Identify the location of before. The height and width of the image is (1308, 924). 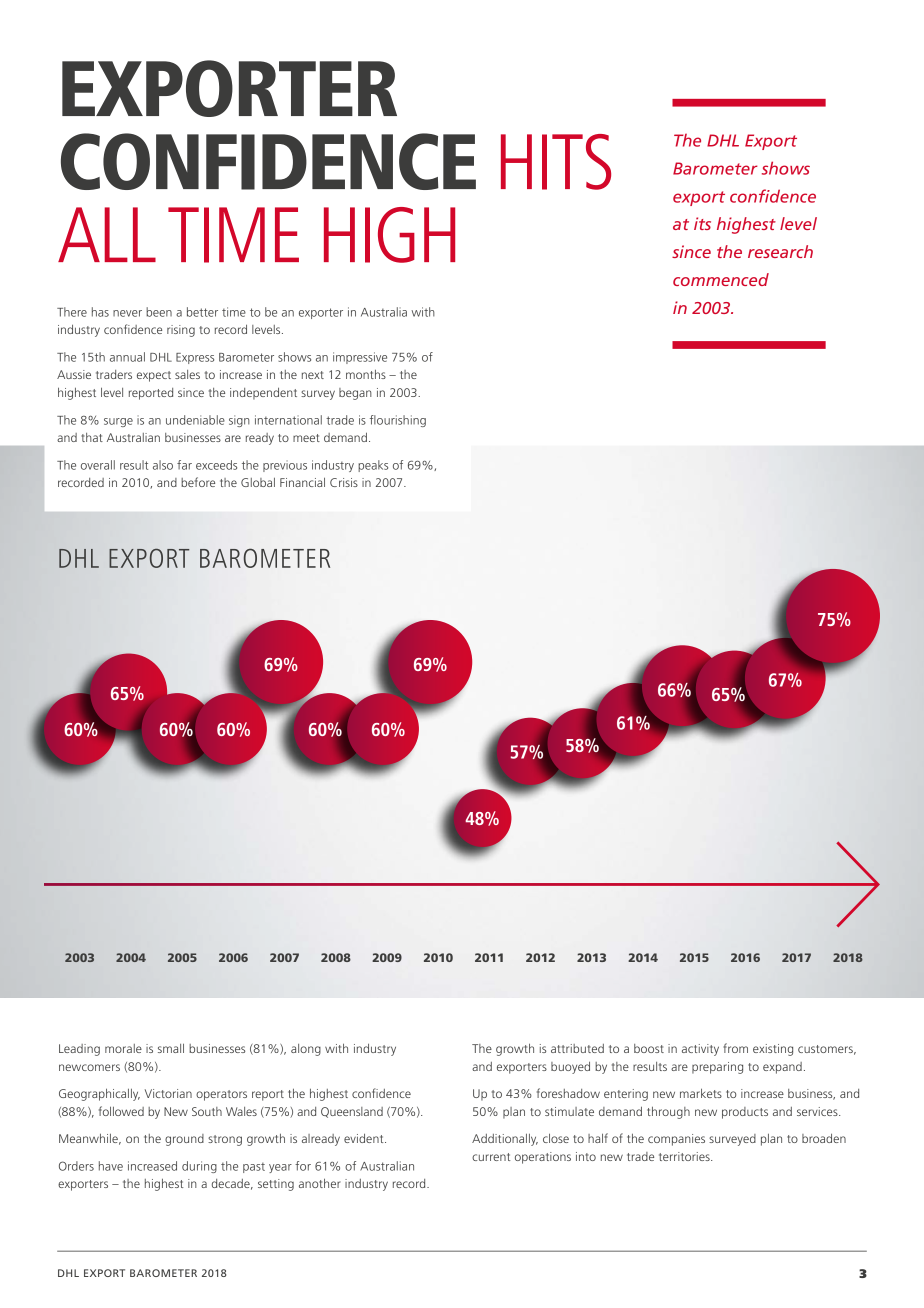
(198, 482).
